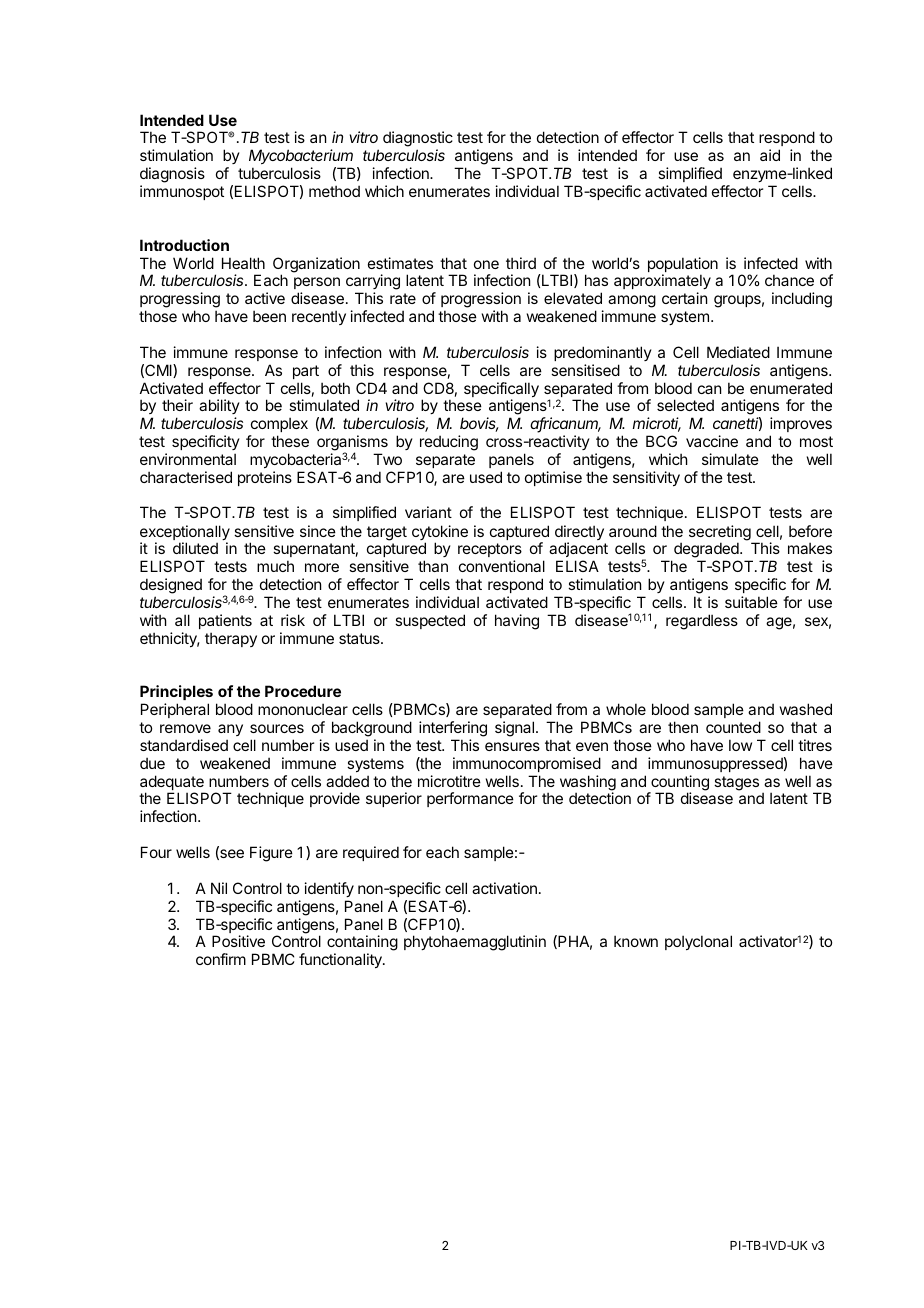  I want to click on diagnosis, so click(172, 175).
